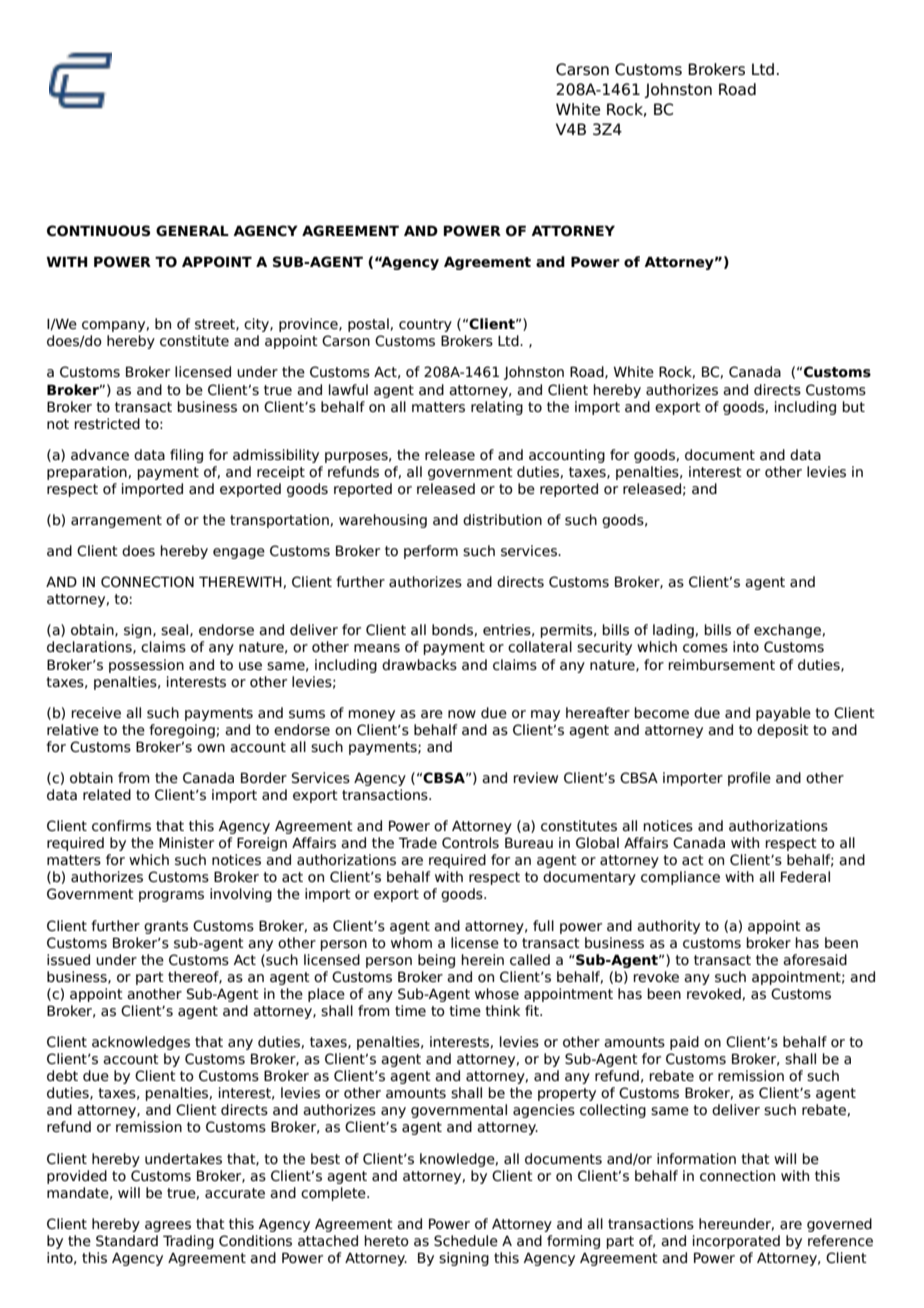 Image resolution: width=924 pixels, height=1308 pixels. What do you see at coordinates (749, 779) in the screenshot?
I see `profile` at bounding box center [749, 779].
